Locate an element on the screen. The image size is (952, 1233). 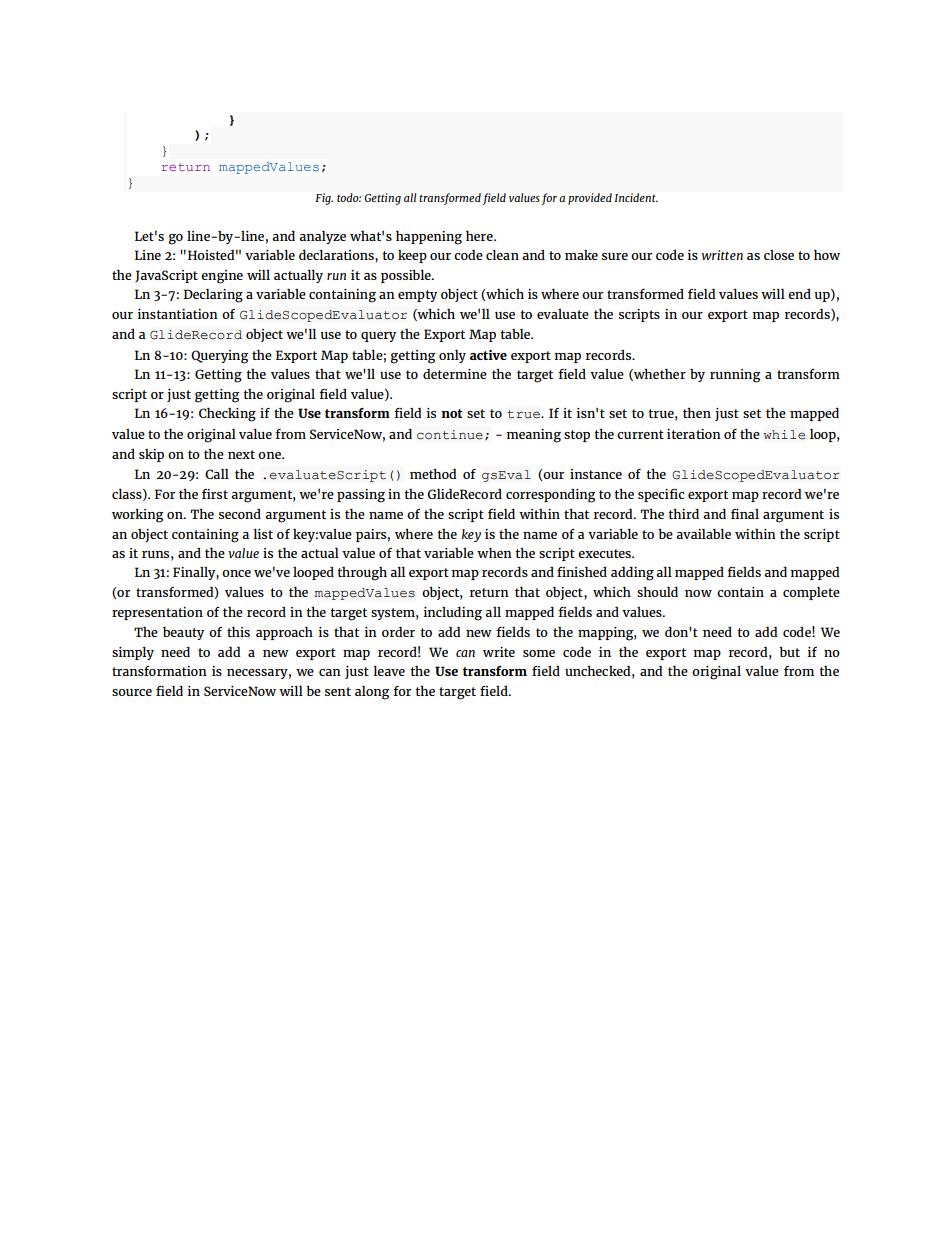
happening is located at coordinates (429, 237).
